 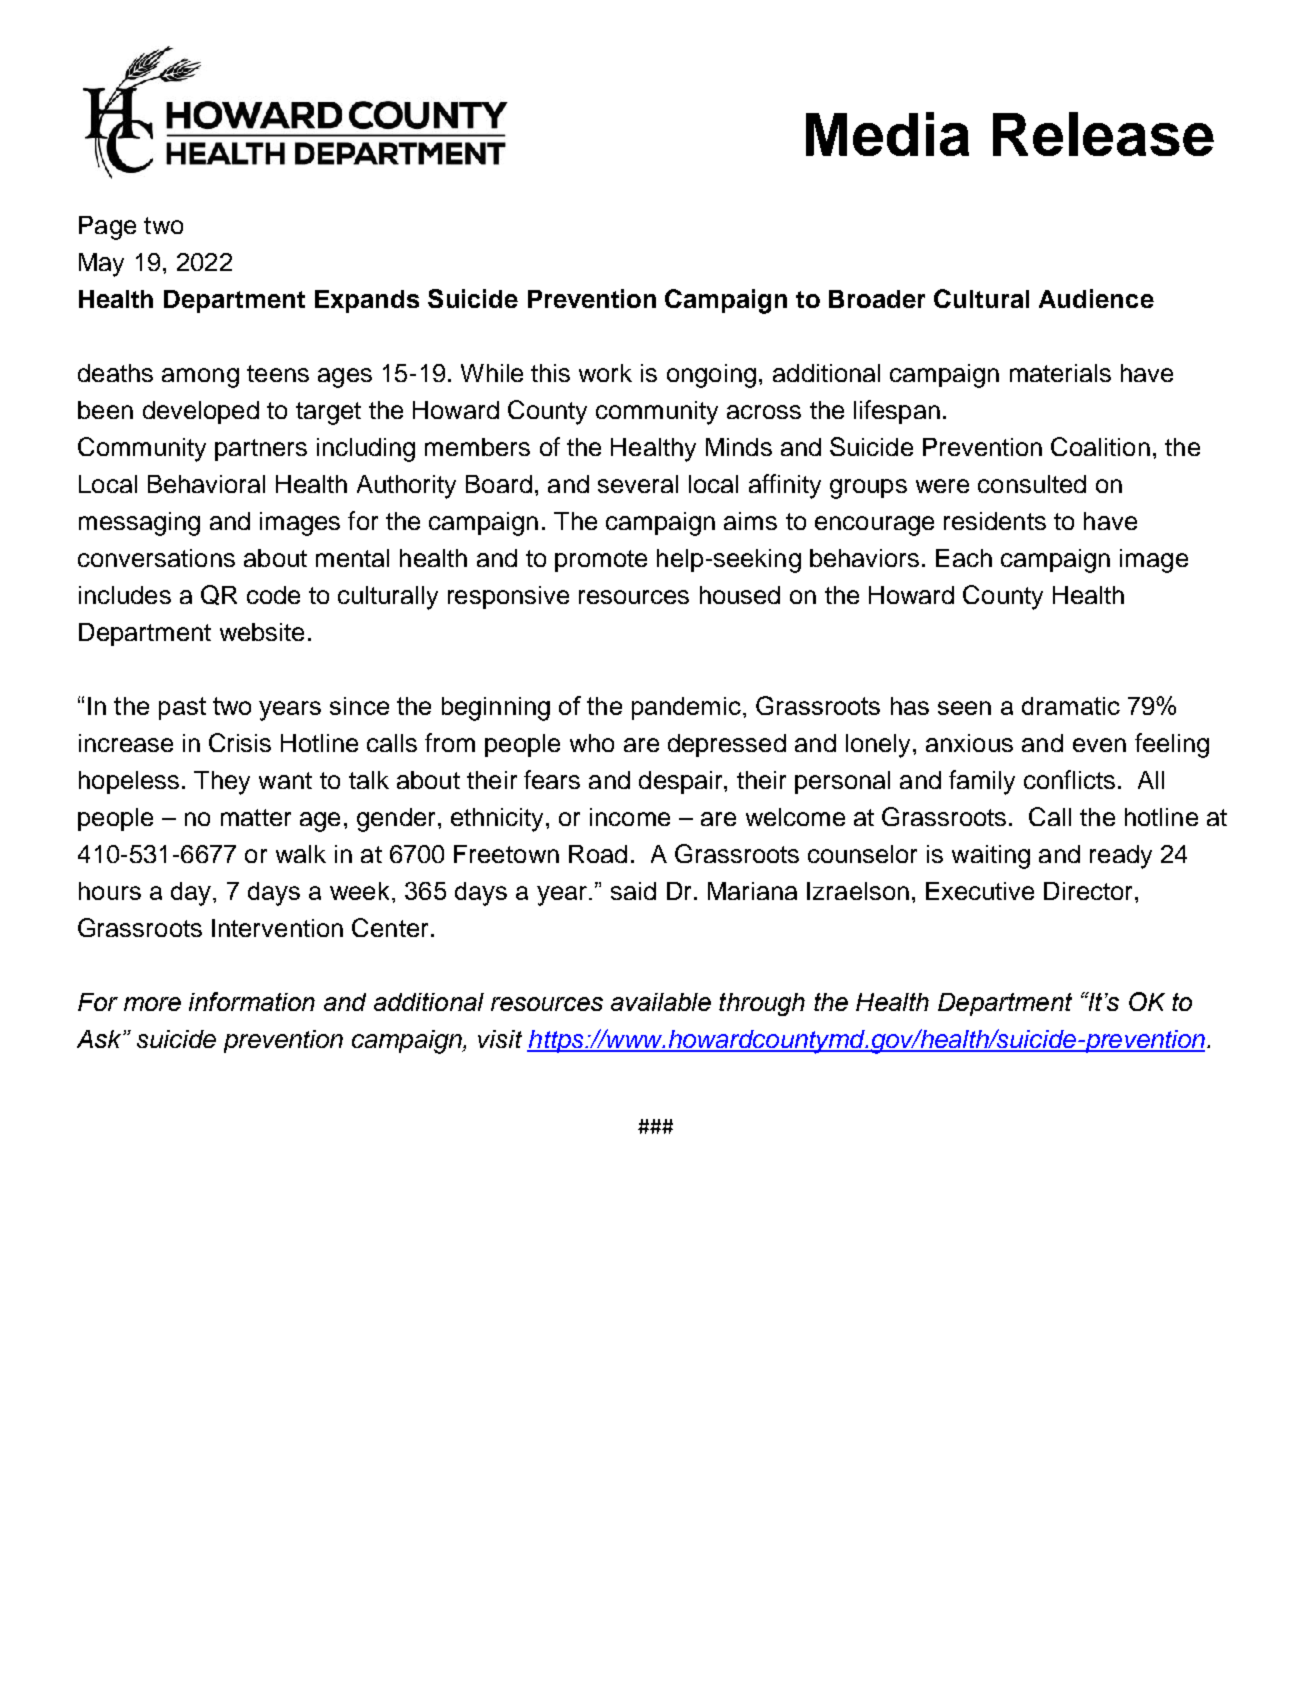 I want to click on Page, so click(x=107, y=228).
